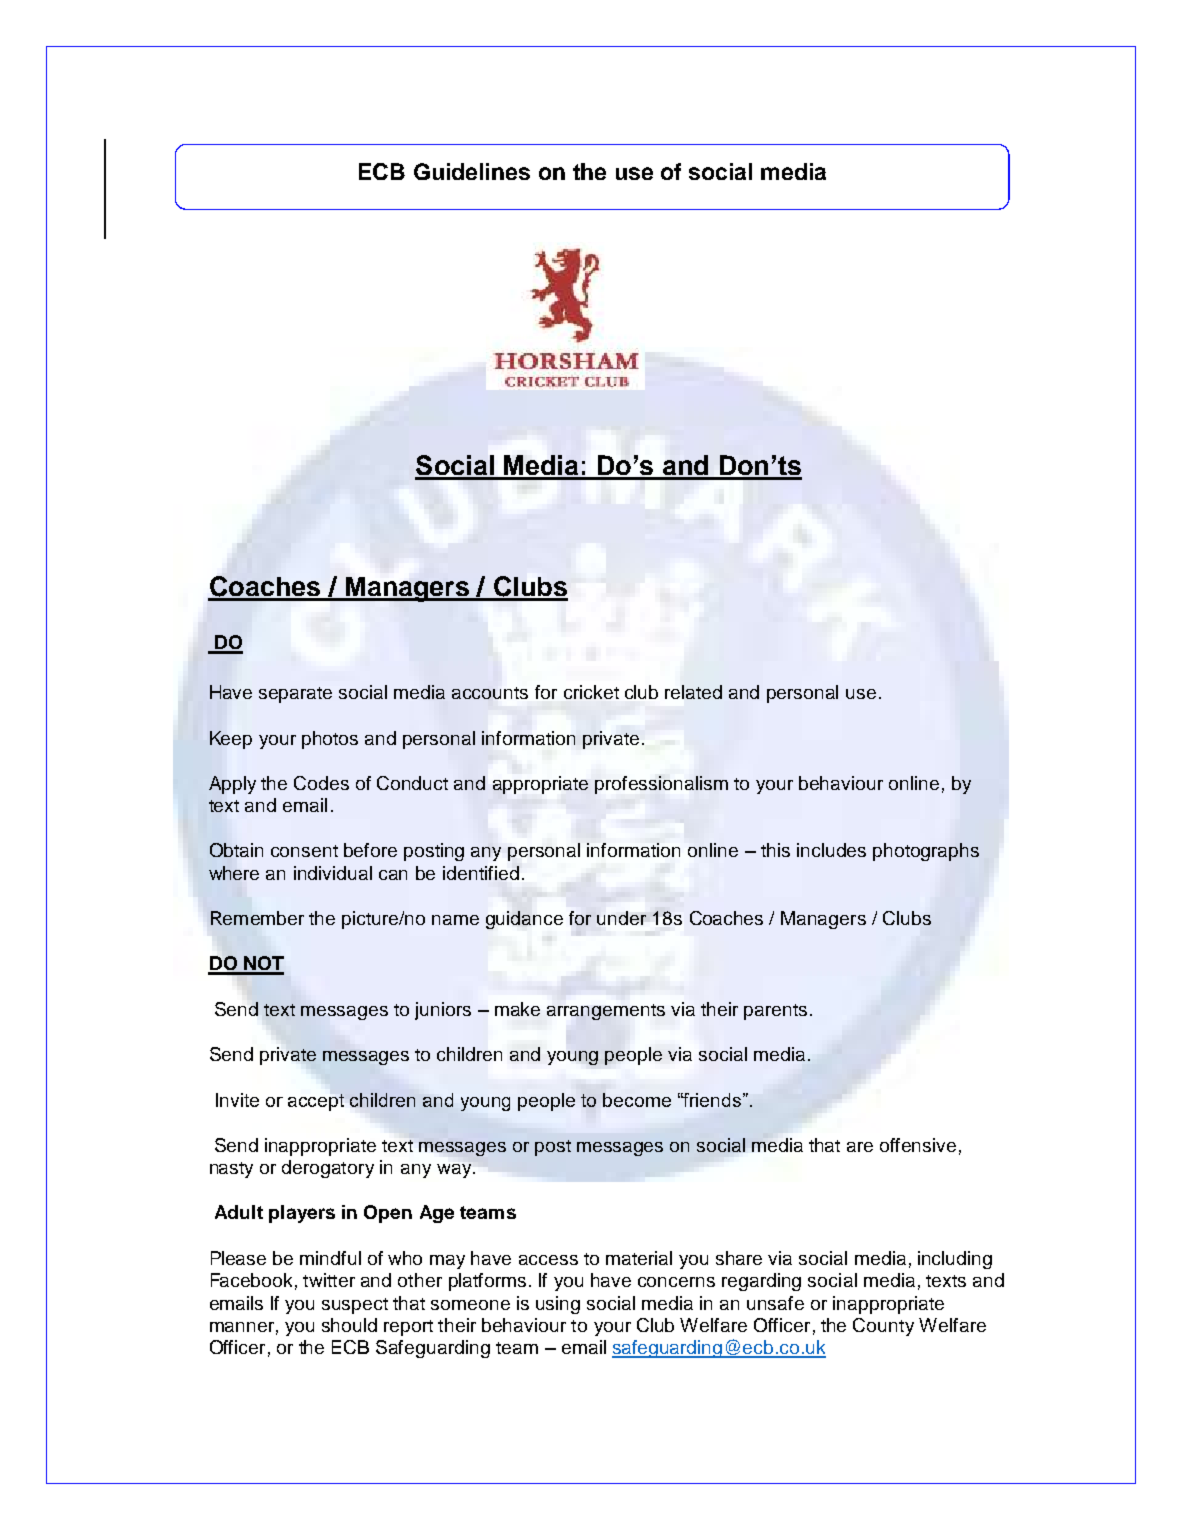 The image size is (1182, 1530). Describe the element at coordinates (329, 1280) in the screenshot. I see `twitter` at that location.
